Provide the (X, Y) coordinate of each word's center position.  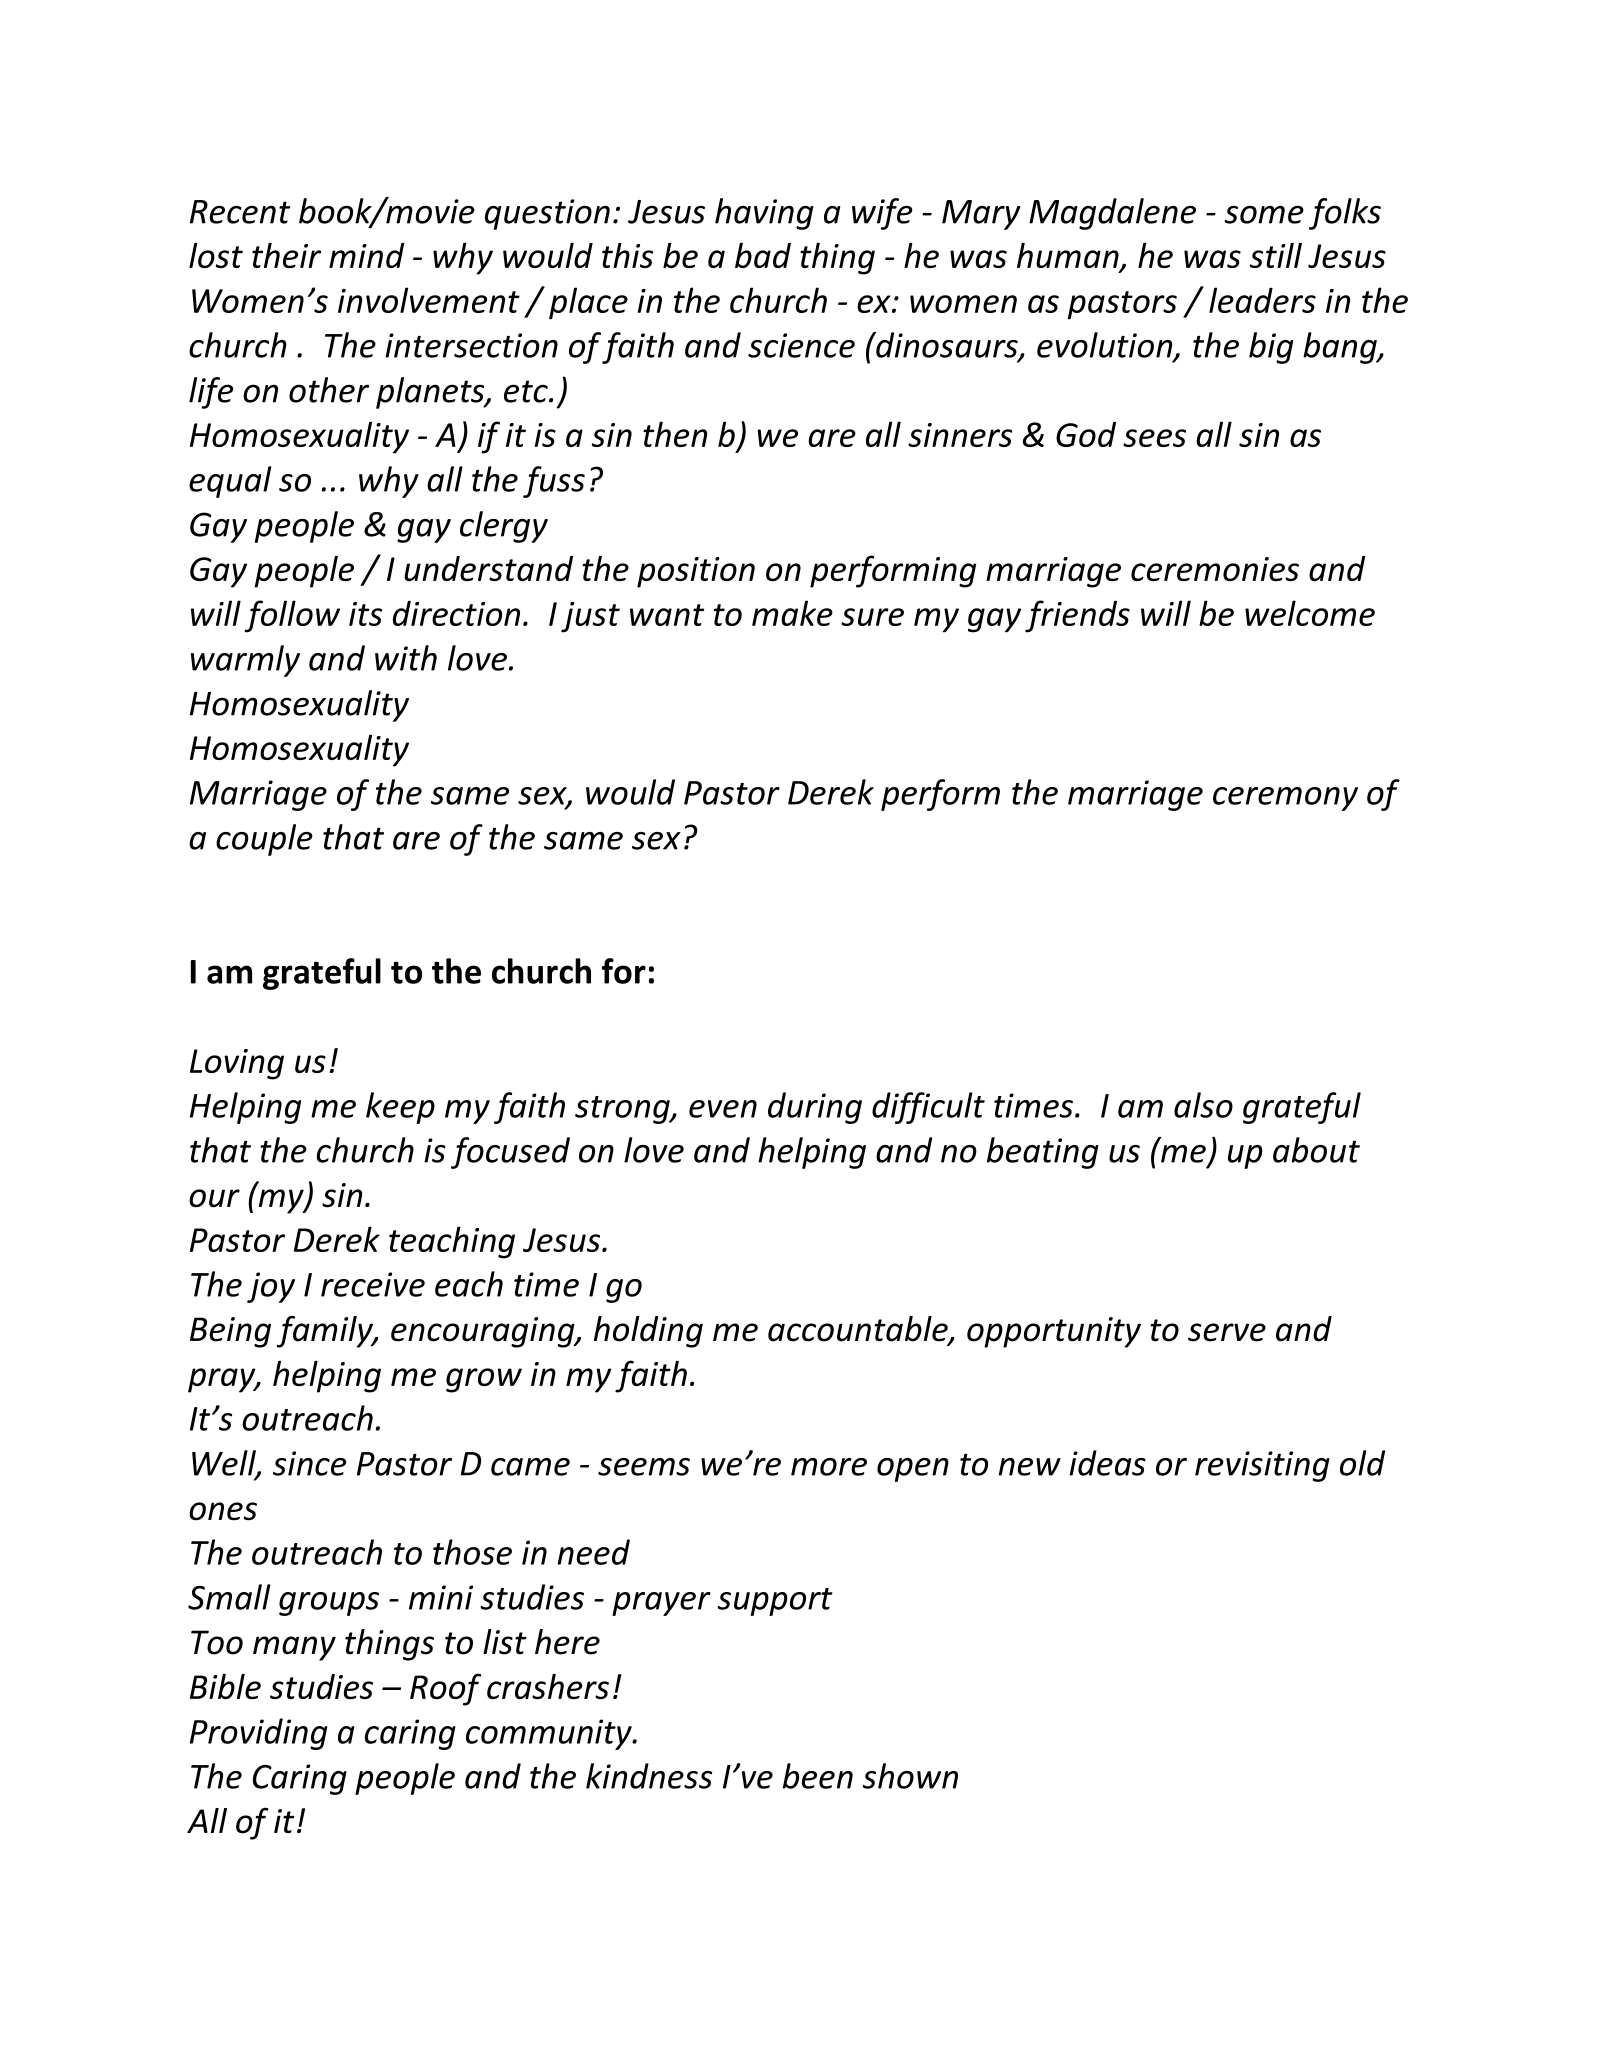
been (818, 1776)
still (1276, 255)
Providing (258, 1734)
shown (910, 1776)
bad (763, 255)
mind (366, 255)
